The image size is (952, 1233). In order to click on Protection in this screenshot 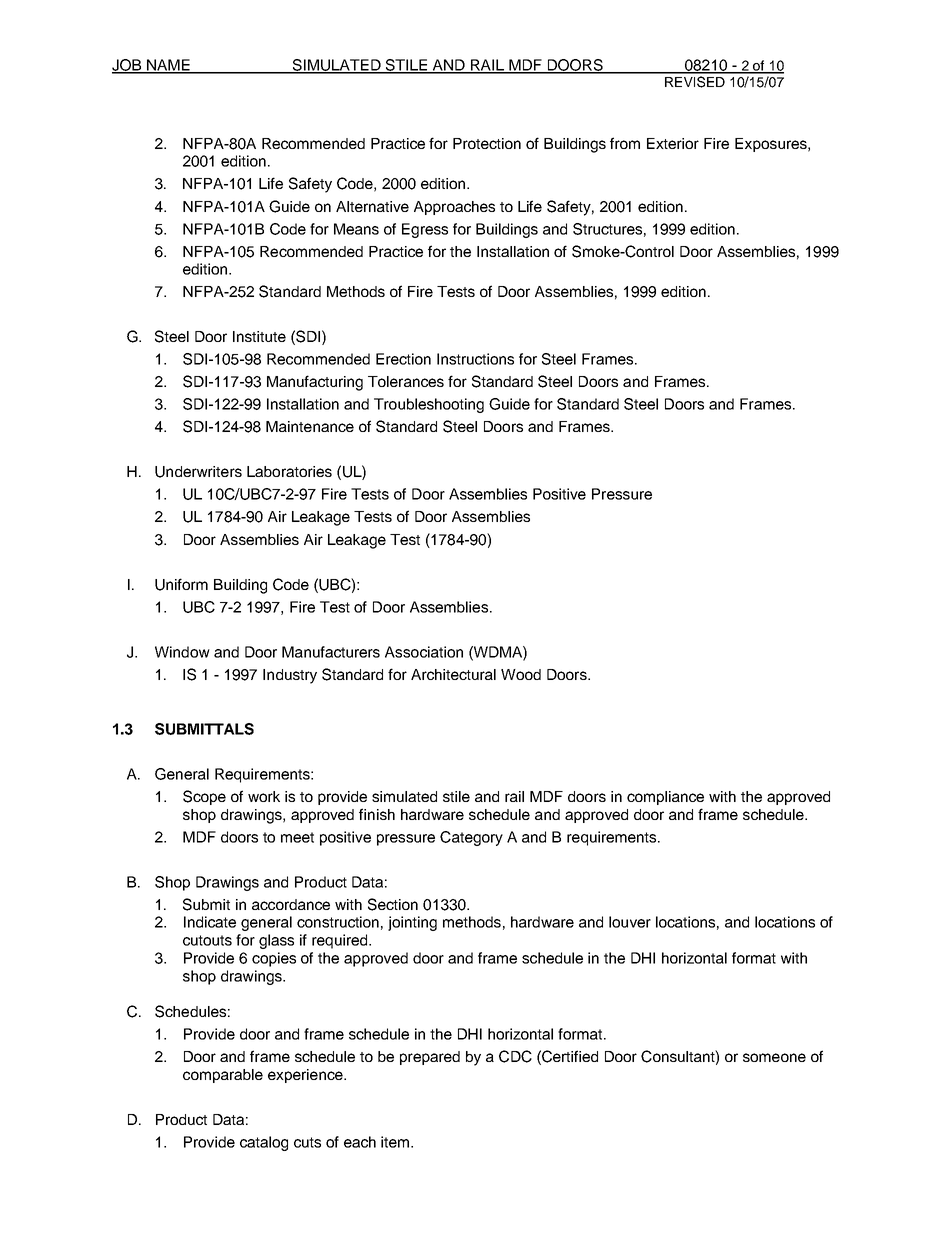, I will do `click(487, 143)`.
